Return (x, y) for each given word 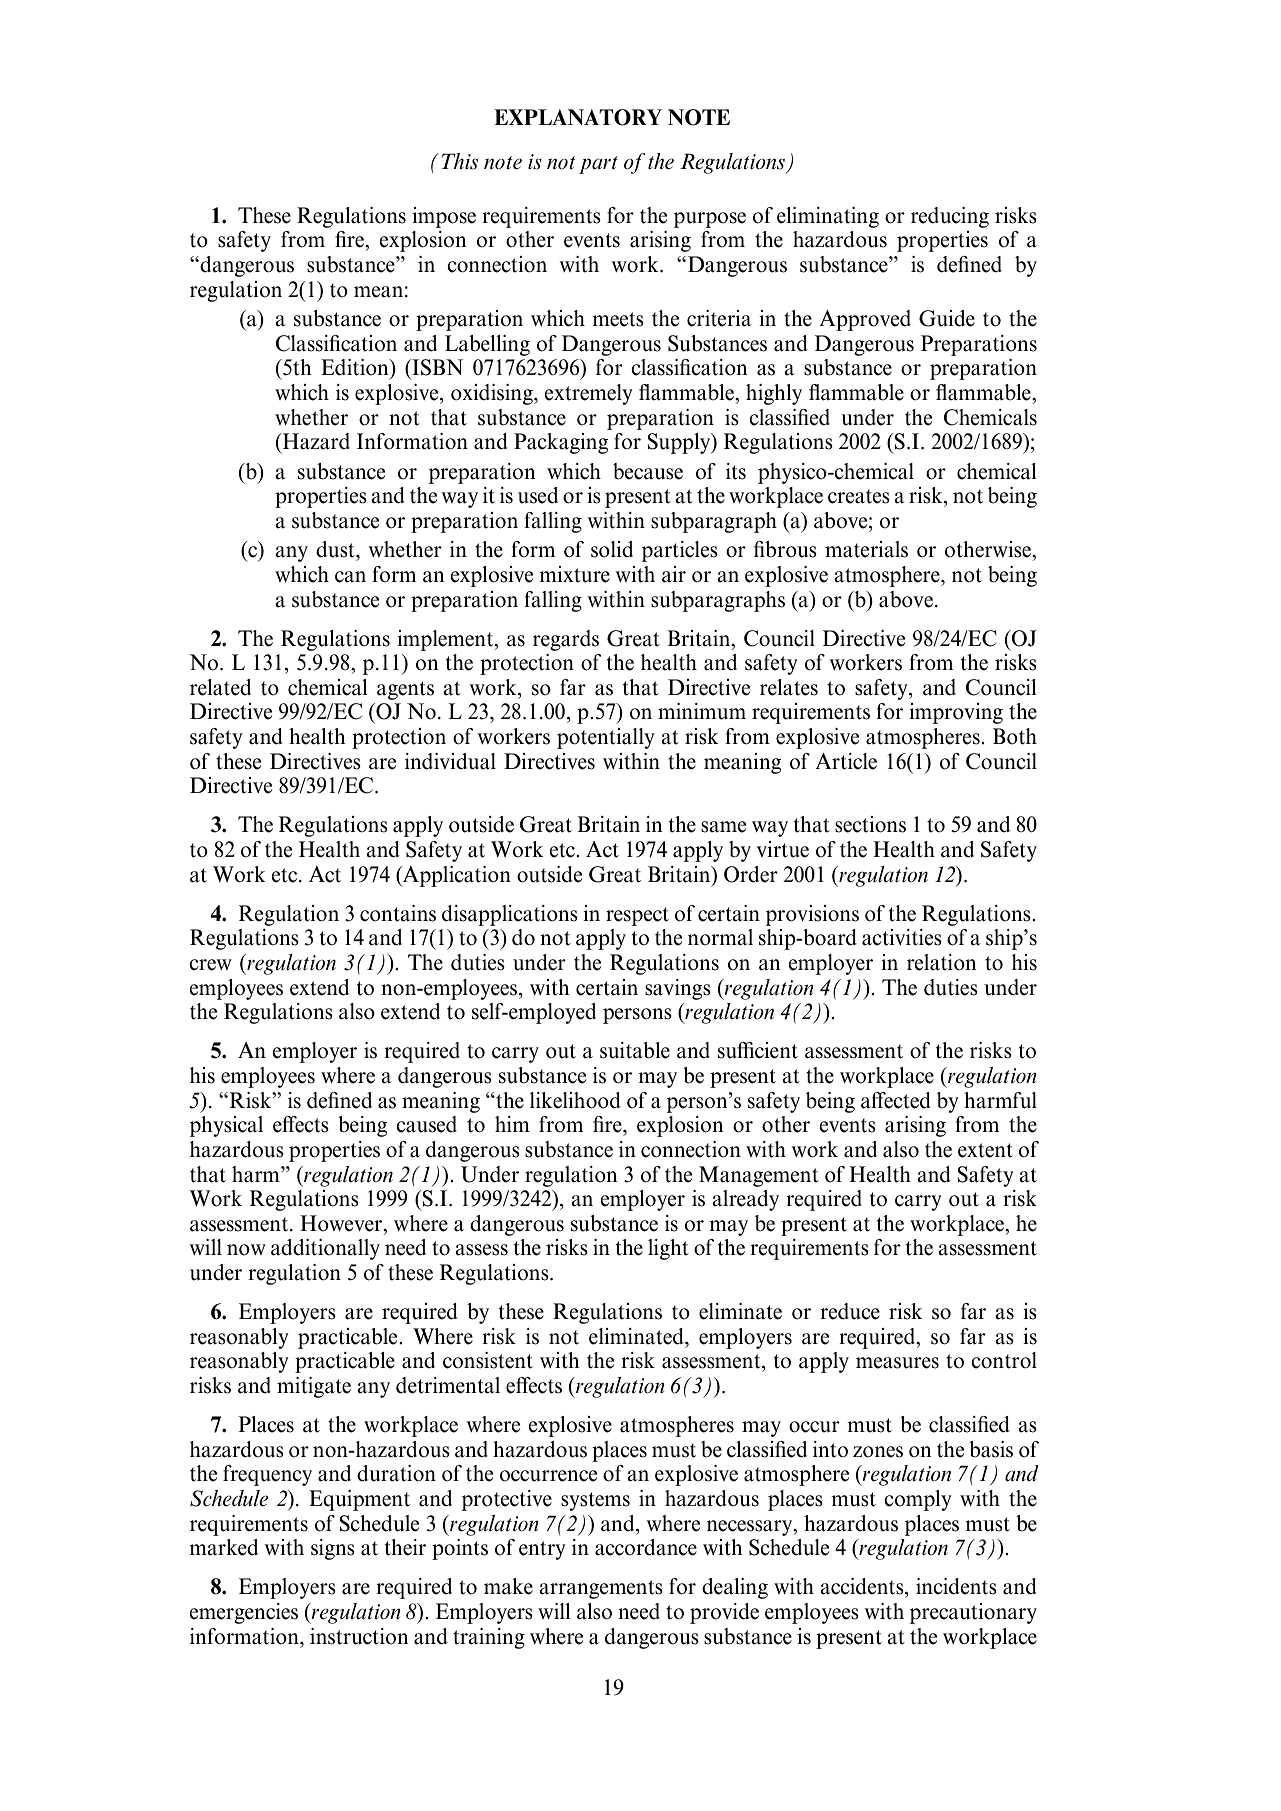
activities (902, 937)
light (668, 1249)
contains (398, 913)
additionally (325, 1249)
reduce (850, 1311)
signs (333, 1549)
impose (444, 217)
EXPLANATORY (578, 117)
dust (336, 549)
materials (866, 549)
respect (637, 916)
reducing (950, 217)
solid (612, 549)
